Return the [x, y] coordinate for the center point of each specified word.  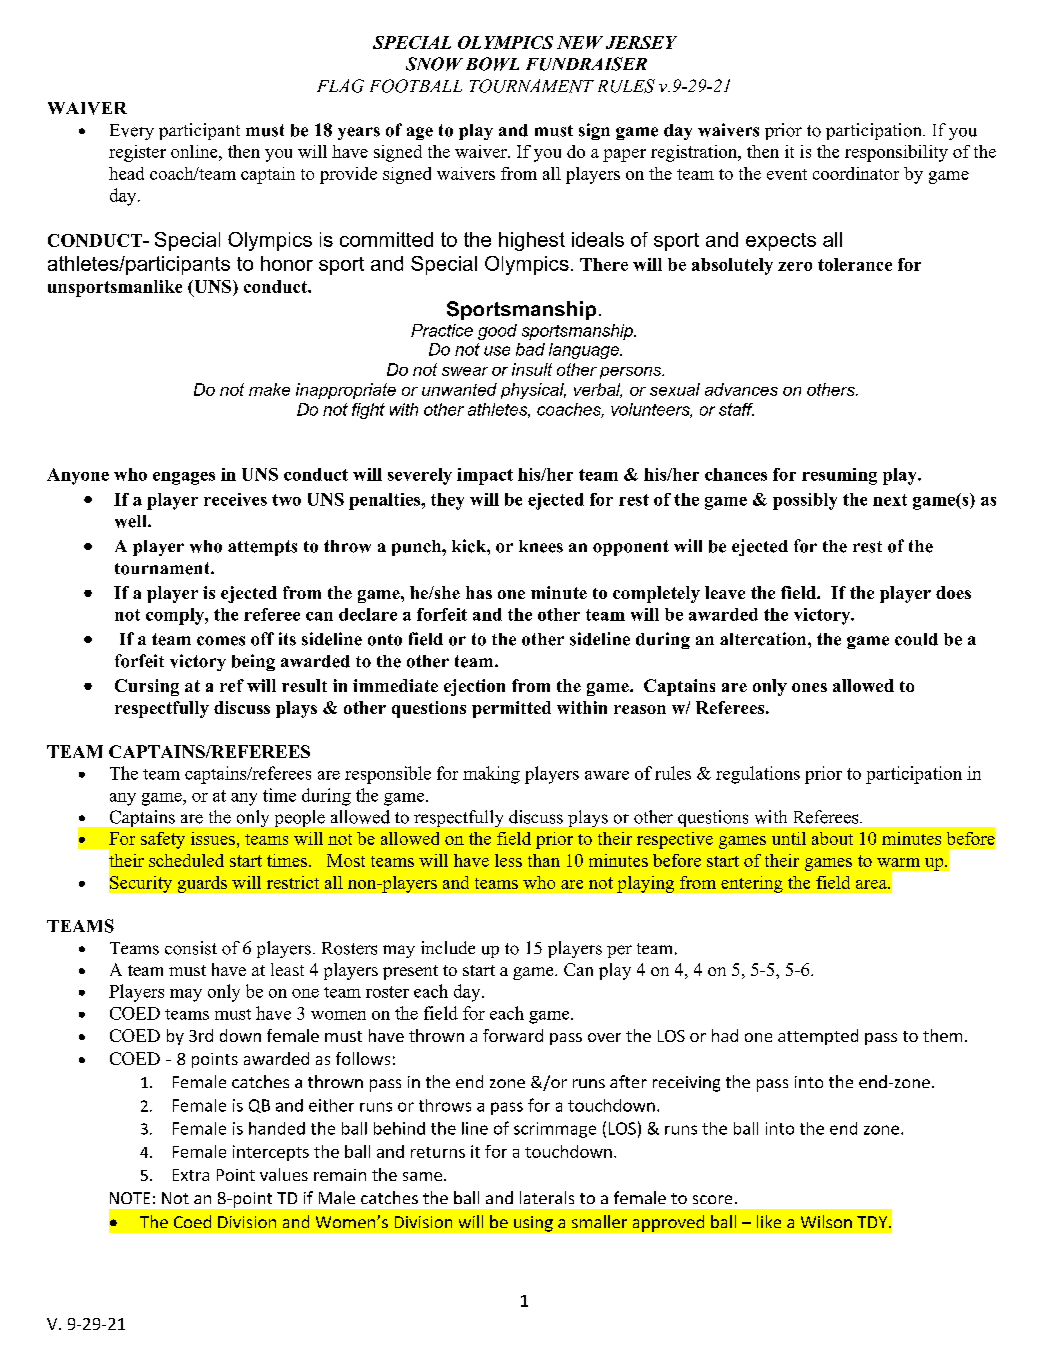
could [916, 639]
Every [132, 132]
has [479, 592]
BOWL [492, 64]
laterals [547, 1197]
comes [221, 641]
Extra [191, 1175]
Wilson [826, 1221]
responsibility [896, 153]
